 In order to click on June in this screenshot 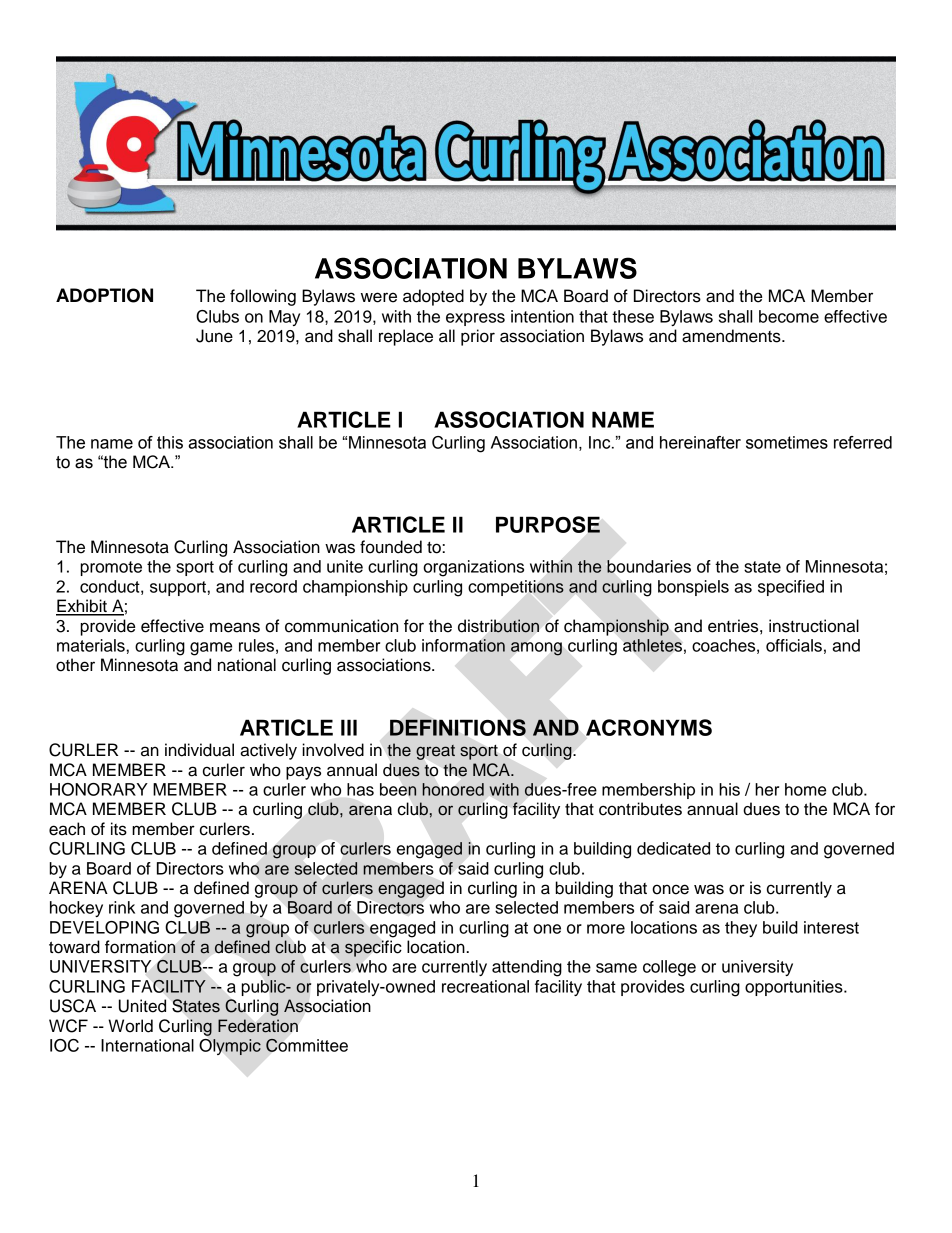, I will do `click(214, 336)`.
